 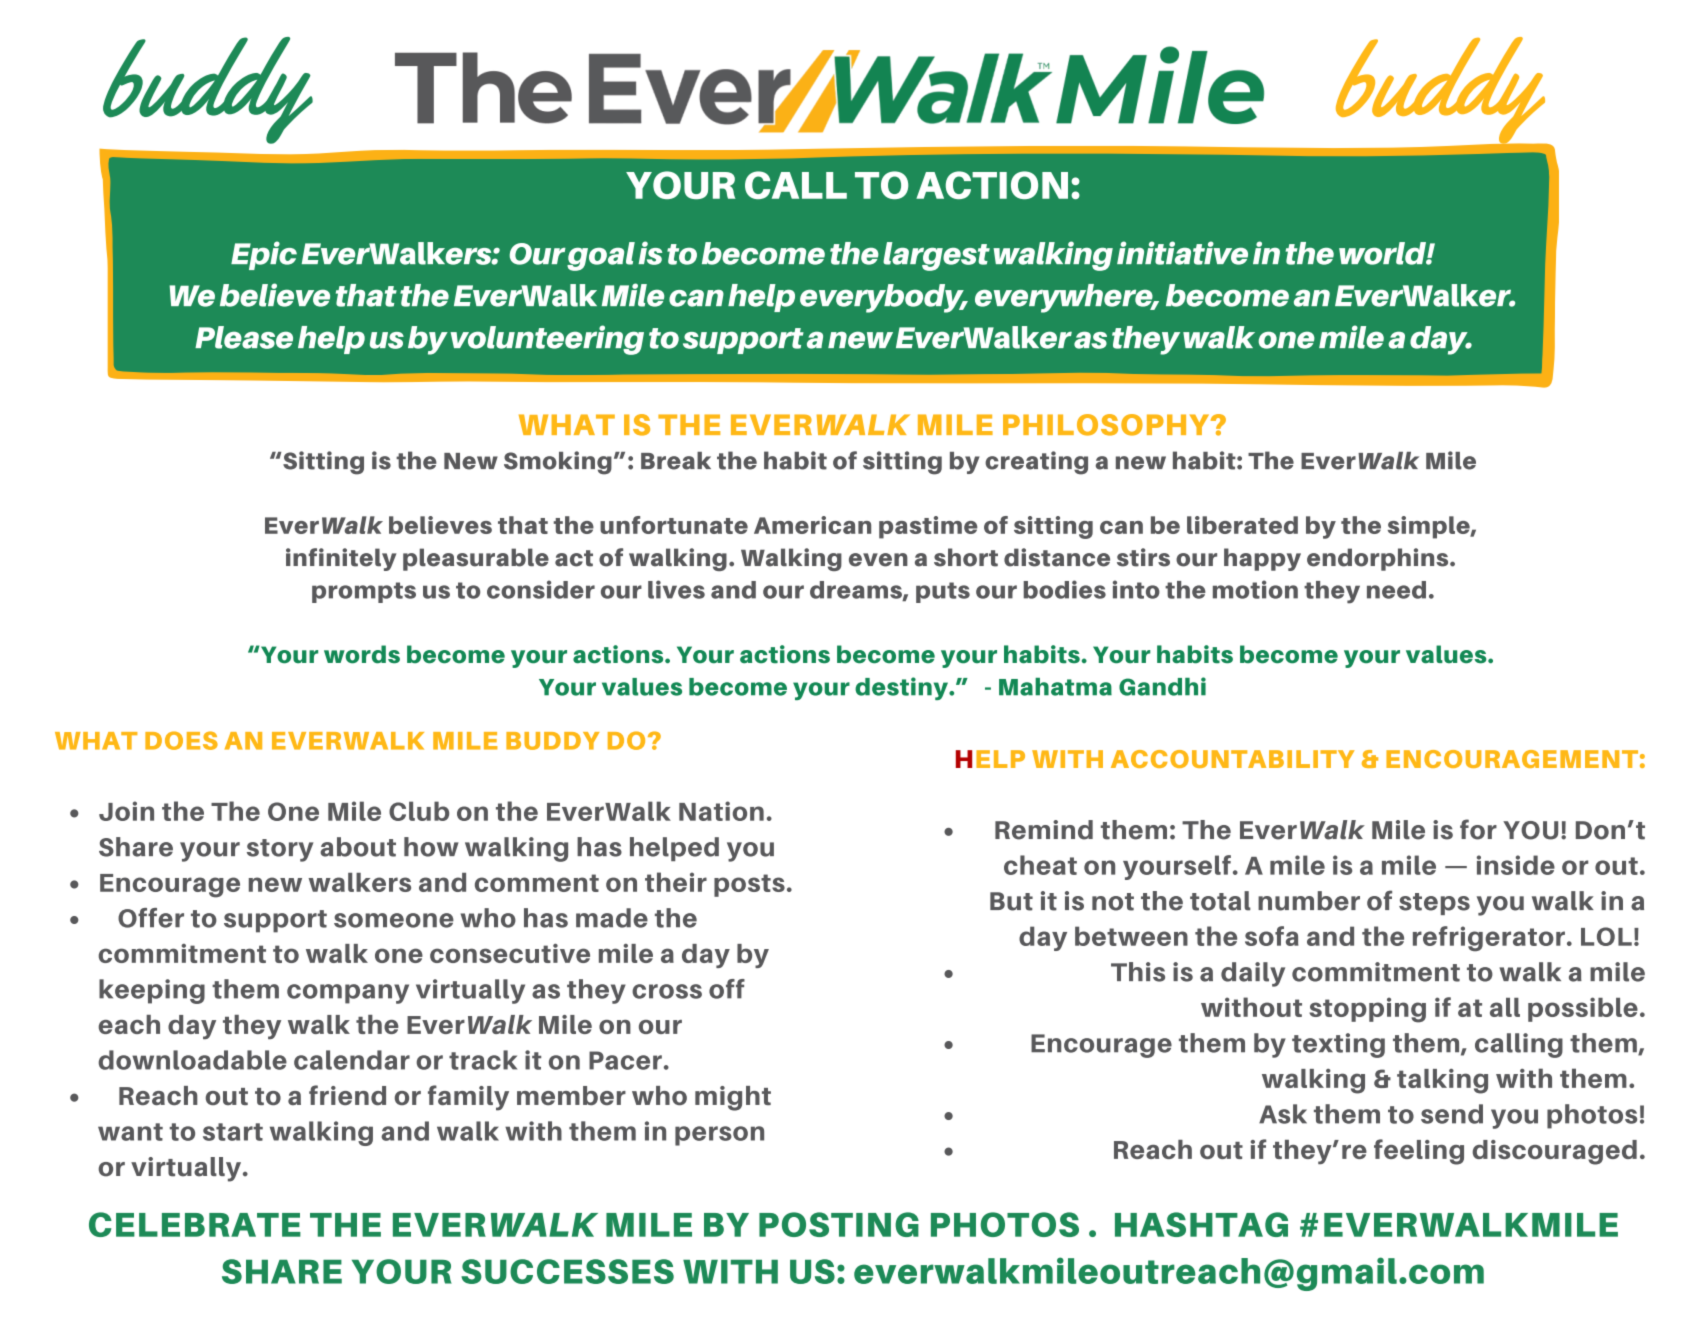 What do you see at coordinates (195, 1224) in the screenshot?
I see `CELEBRATE` at bounding box center [195, 1224].
